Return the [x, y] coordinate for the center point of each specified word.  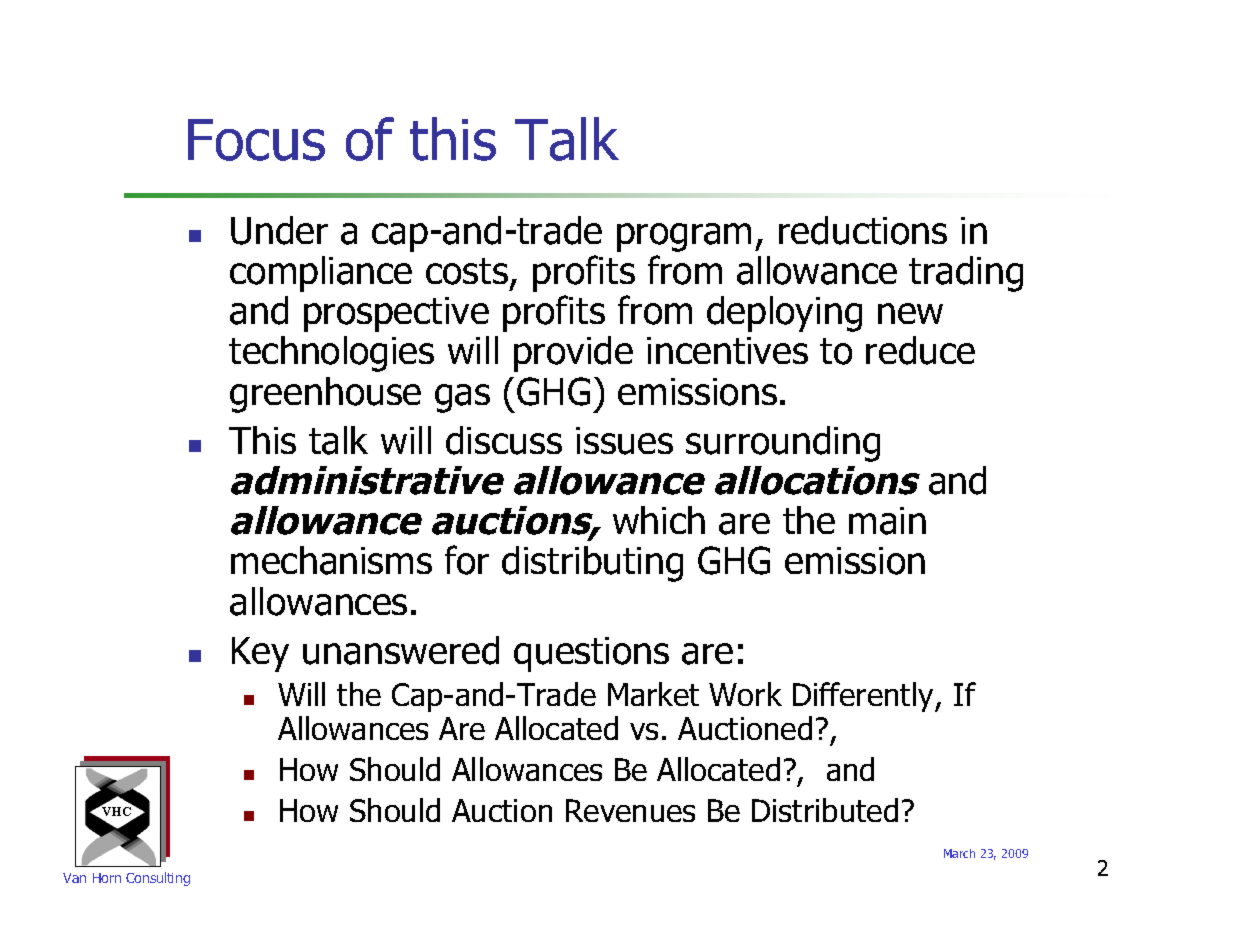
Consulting [158, 879]
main [887, 521]
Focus [256, 140]
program [684, 237]
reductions [863, 230]
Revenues [630, 810]
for [467, 560]
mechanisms [331, 560]
